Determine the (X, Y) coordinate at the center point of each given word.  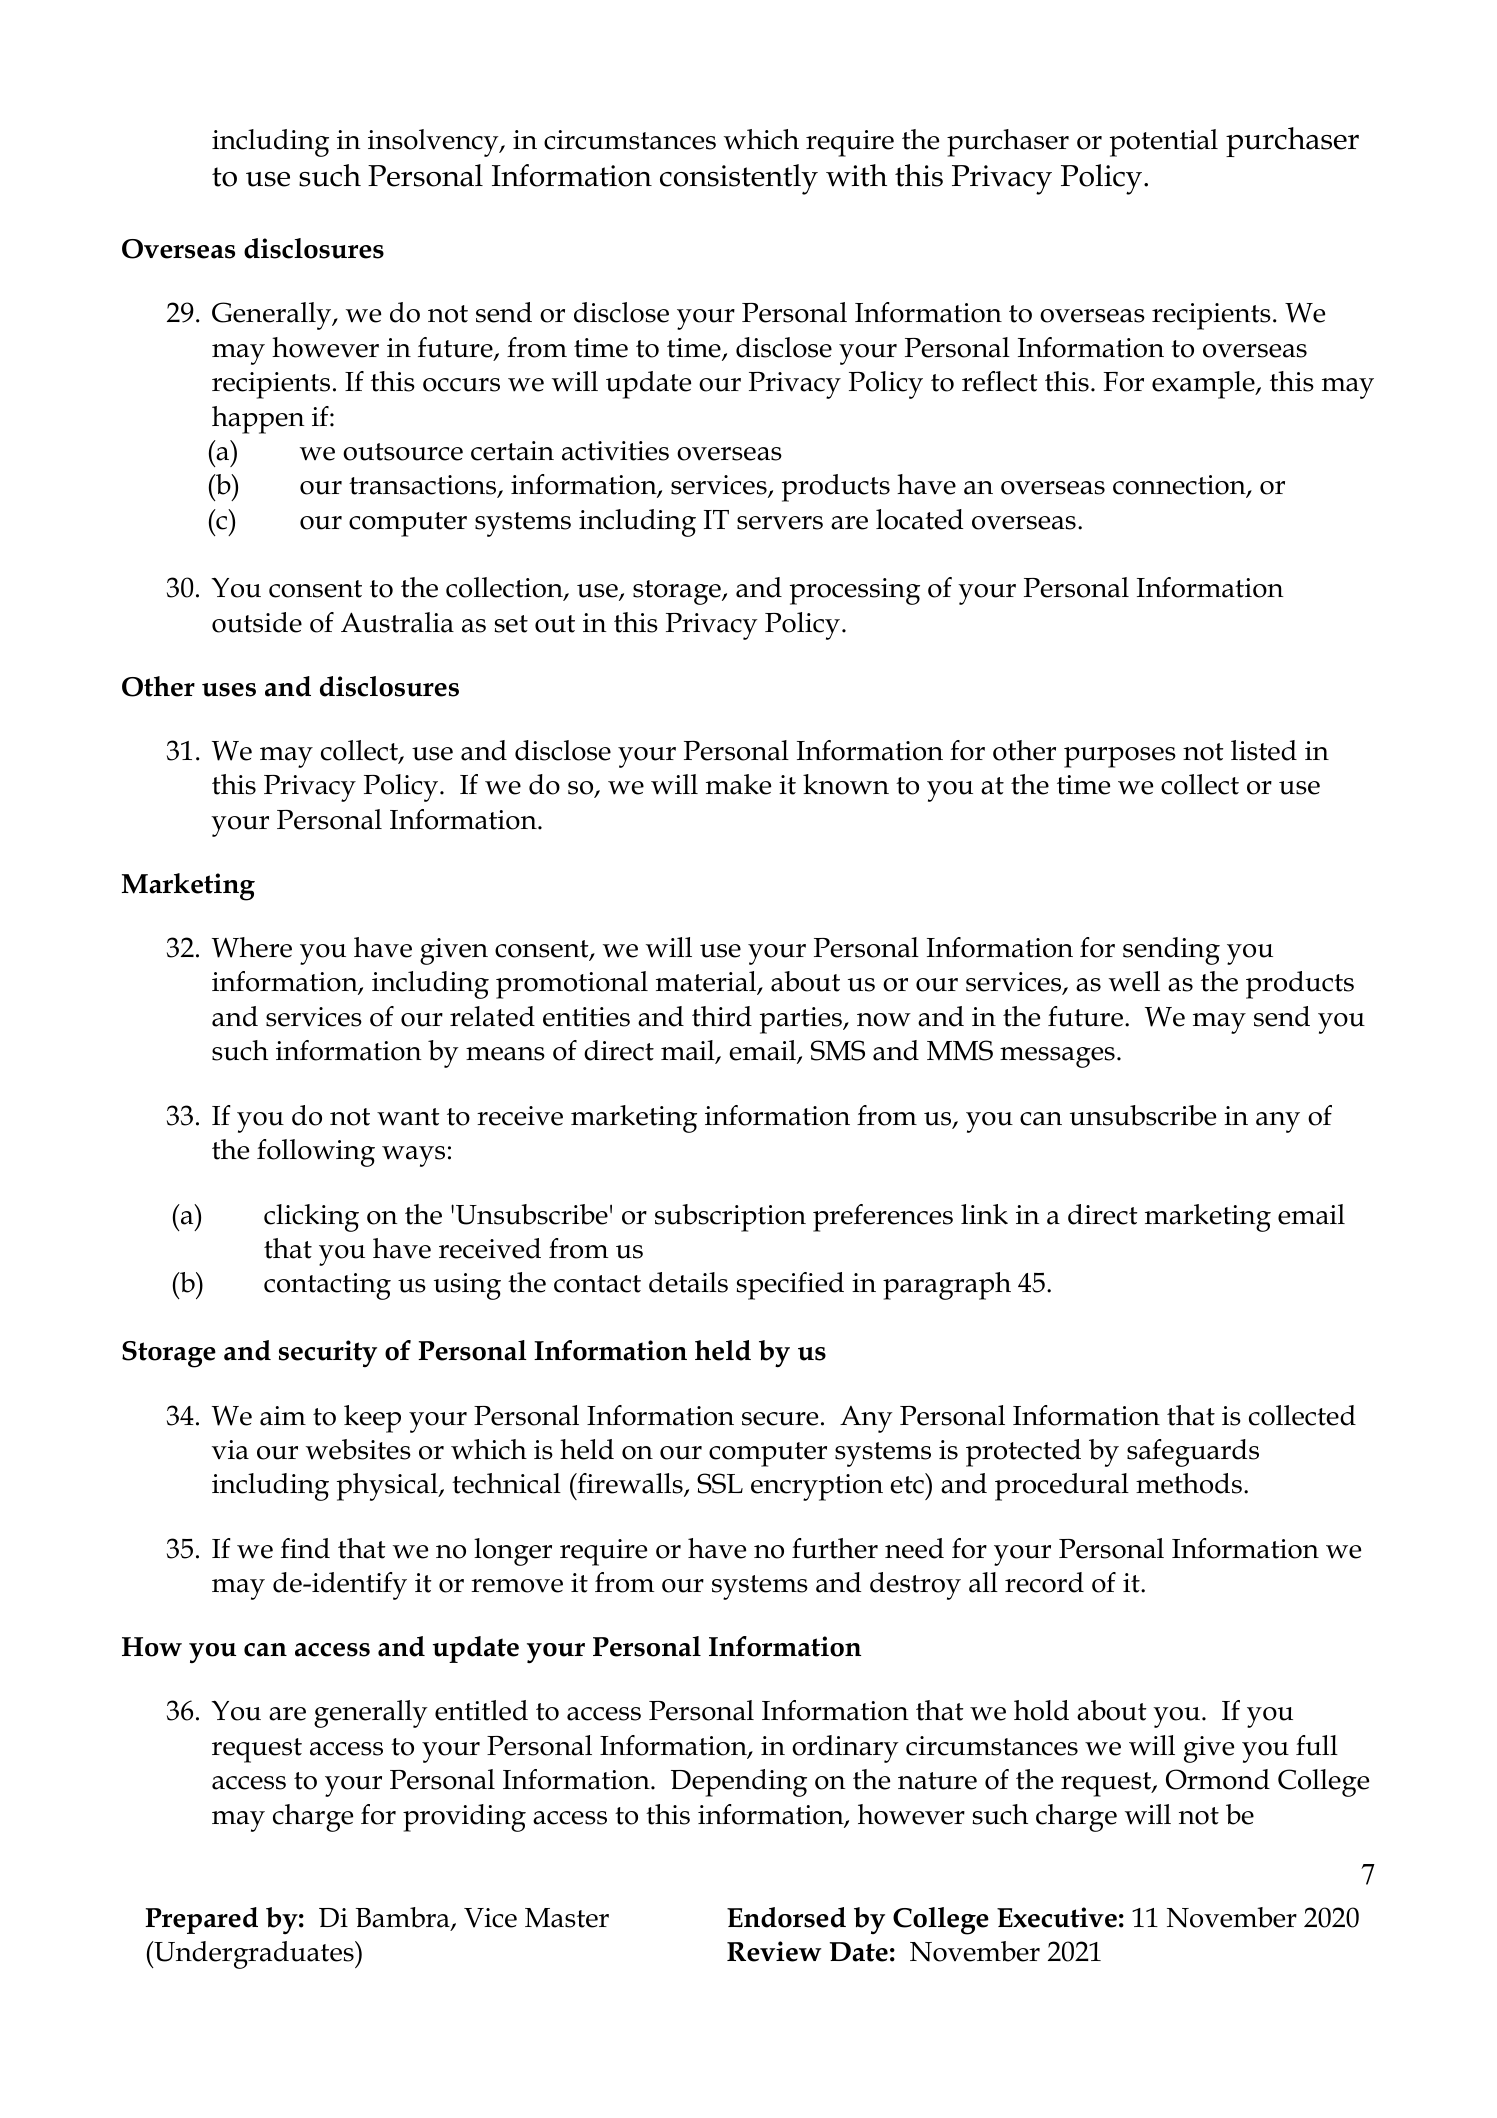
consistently (739, 179)
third (722, 1016)
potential (1164, 143)
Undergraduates (254, 1955)
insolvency (434, 143)
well (1134, 981)
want (408, 1117)
